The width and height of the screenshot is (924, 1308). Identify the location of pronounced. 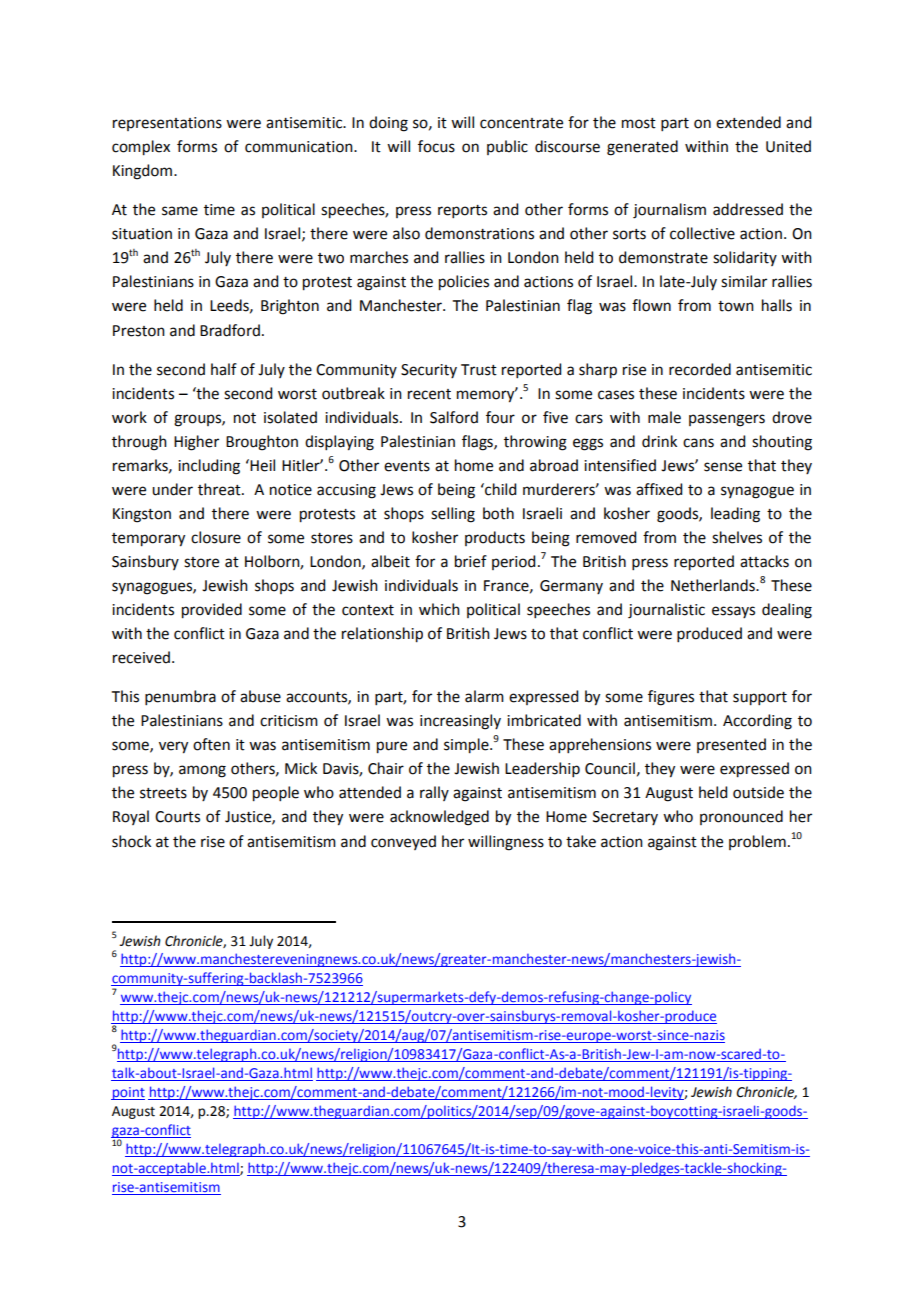
(741, 817).
